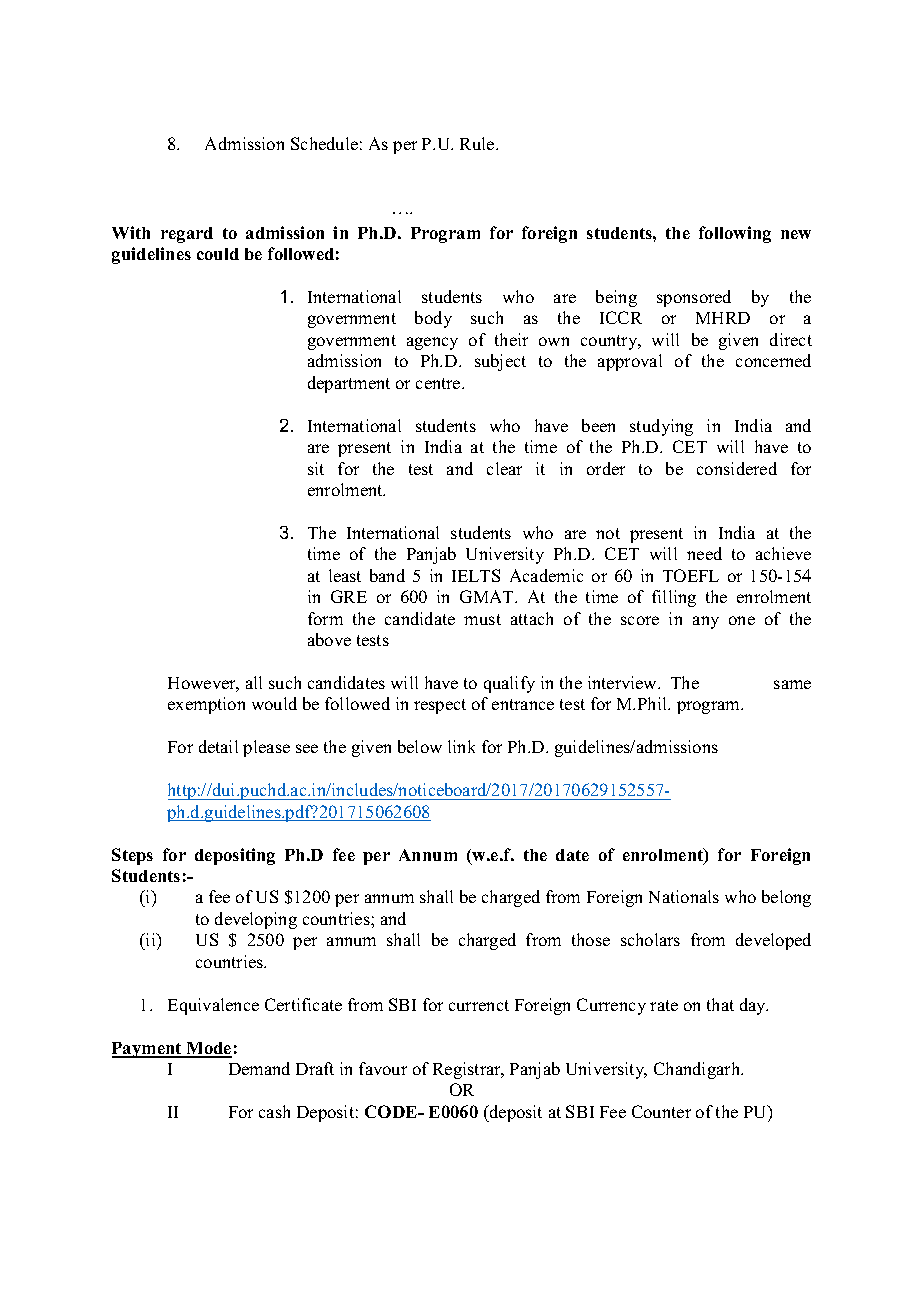 This page has width=924, height=1308. I want to click on must, so click(482, 619).
